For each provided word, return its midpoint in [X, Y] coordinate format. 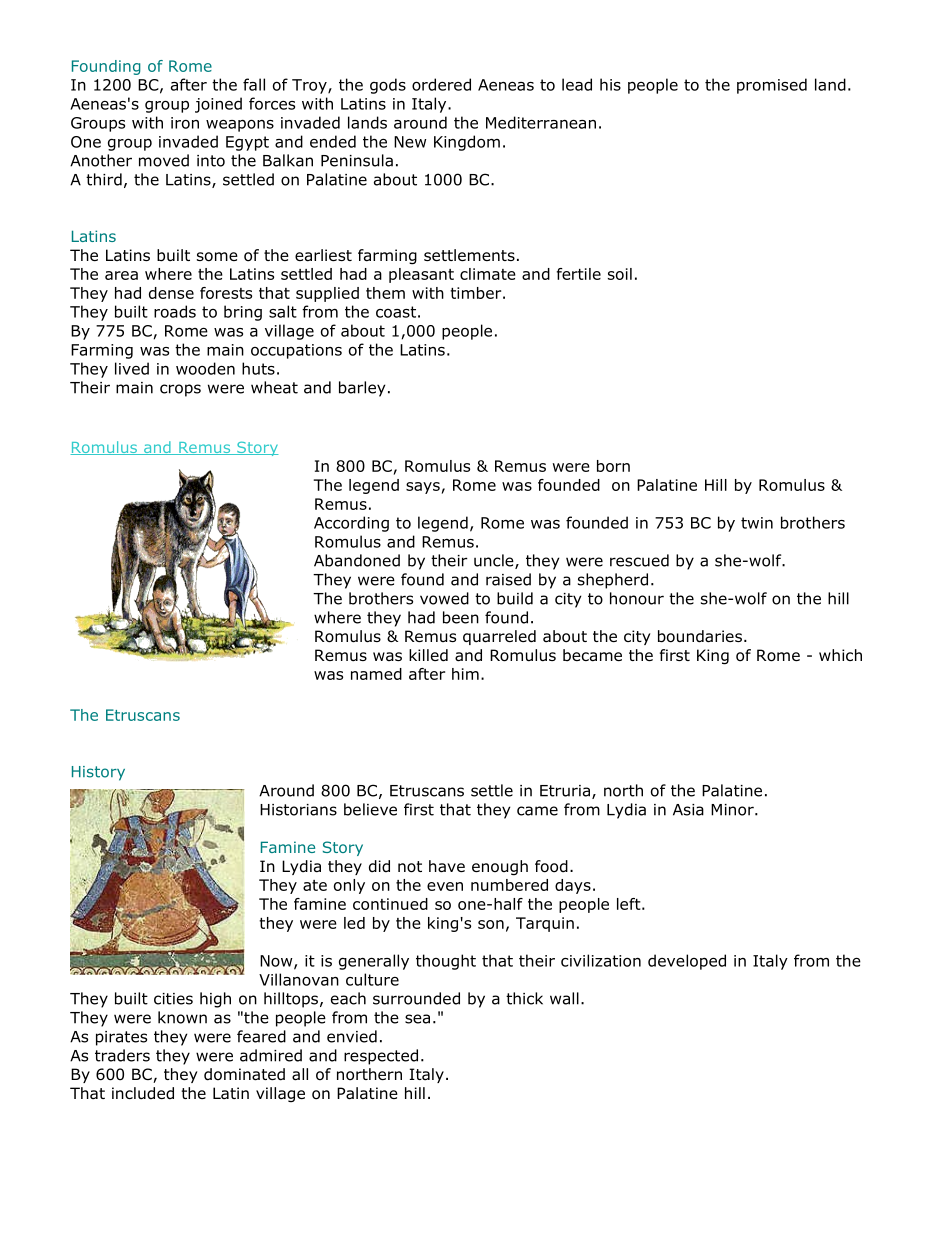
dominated [244, 1074]
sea [417, 1019]
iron [185, 123]
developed [687, 962]
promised [772, 86]
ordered [441, 84]
